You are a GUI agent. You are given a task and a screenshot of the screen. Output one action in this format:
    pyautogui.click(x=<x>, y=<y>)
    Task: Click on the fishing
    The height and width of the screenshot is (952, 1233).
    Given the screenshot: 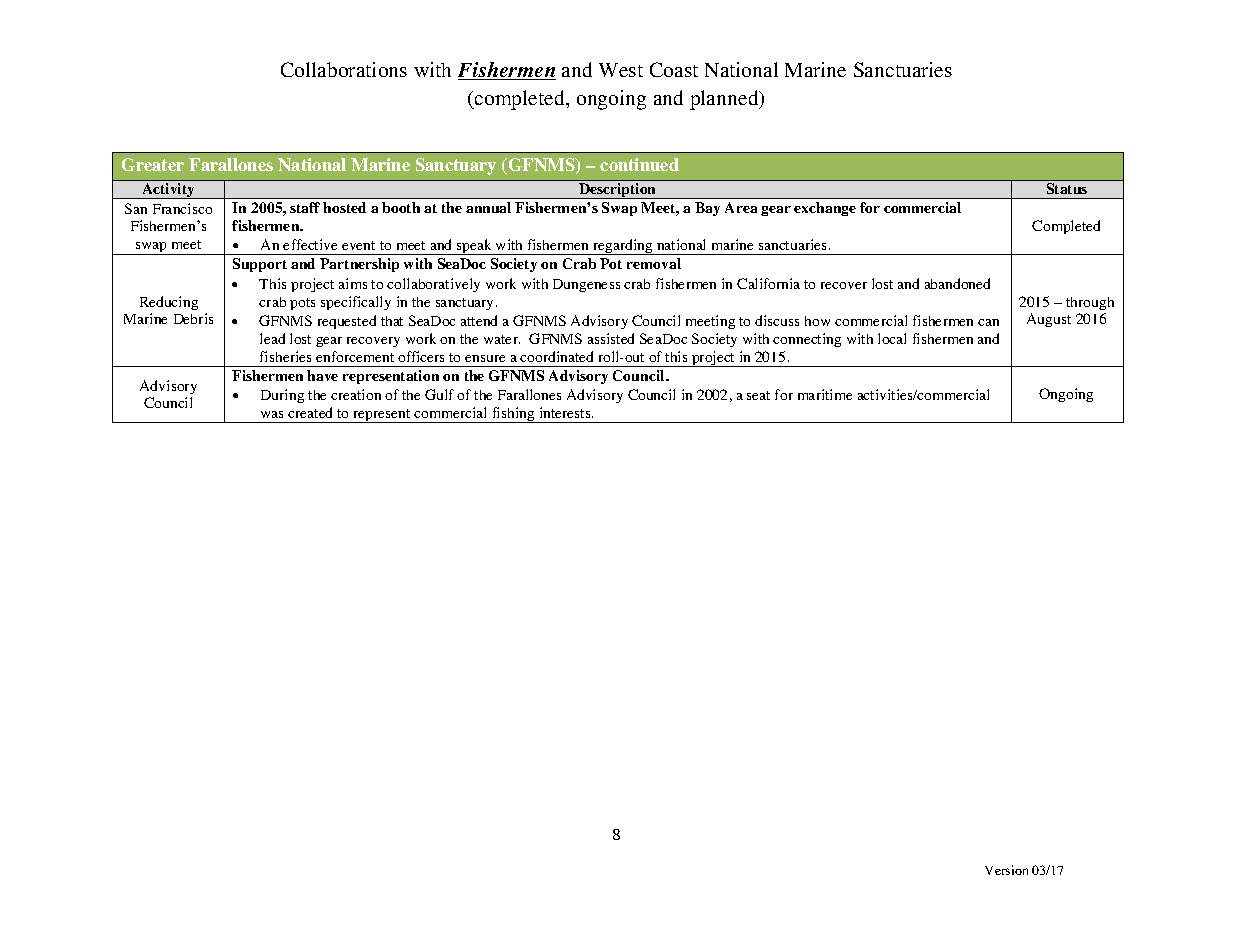 What is the action you would take?
    pyautogui.click(x=513, y=415)
